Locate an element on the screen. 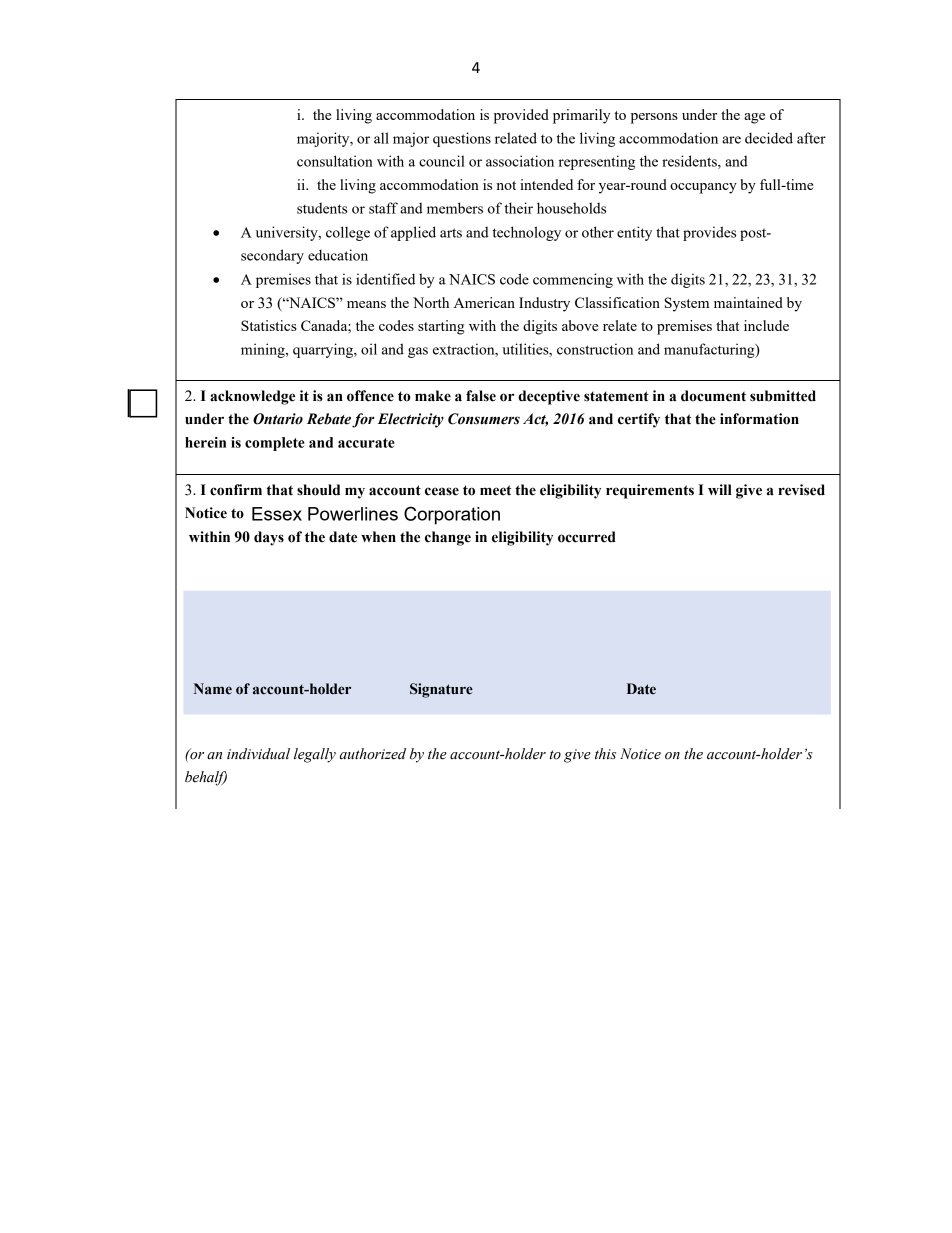 This screenshot has height=1233, width=952. Statistics is located at coordinates (269, 325).
